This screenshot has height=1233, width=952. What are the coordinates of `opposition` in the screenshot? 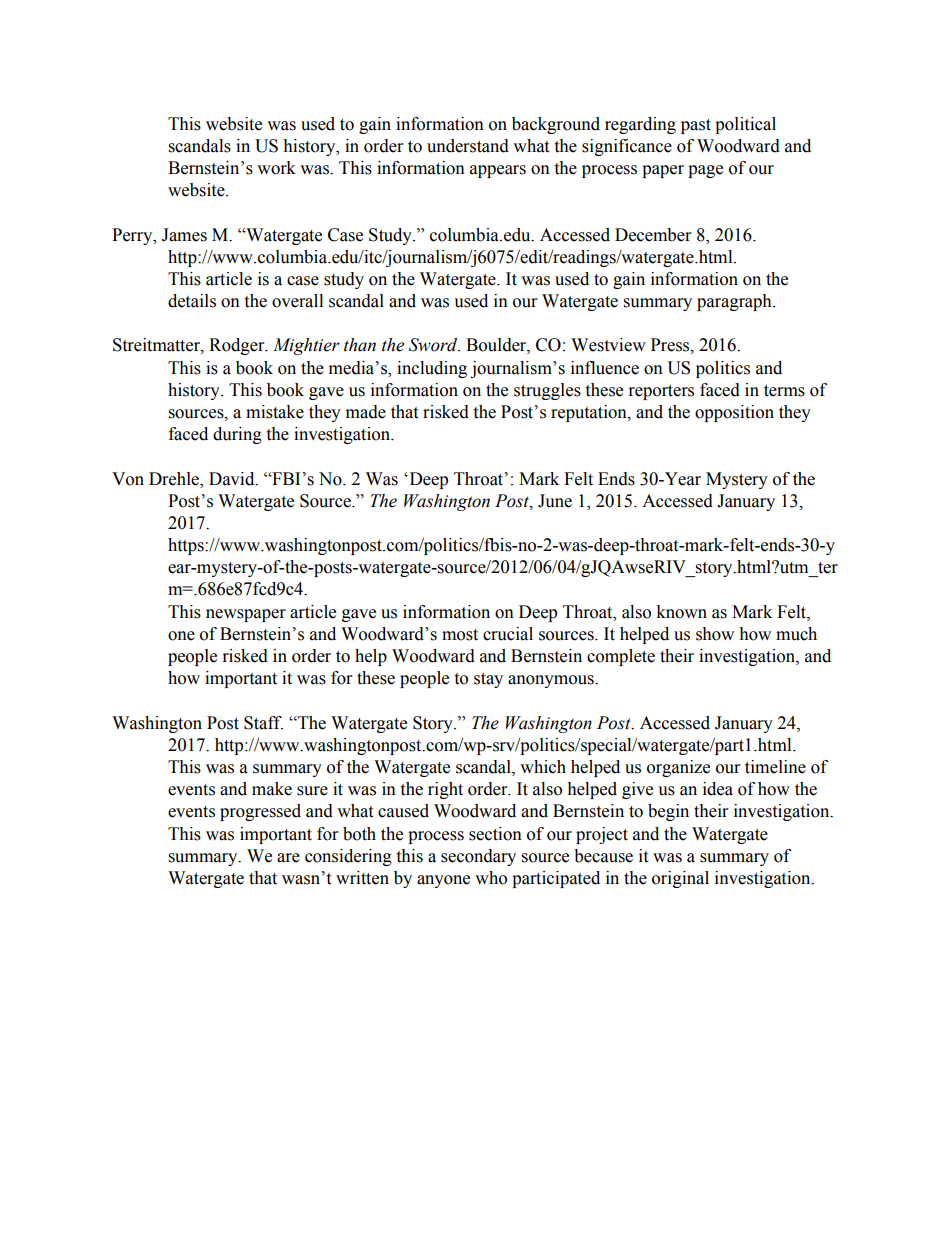 It's located at (734, 413).
